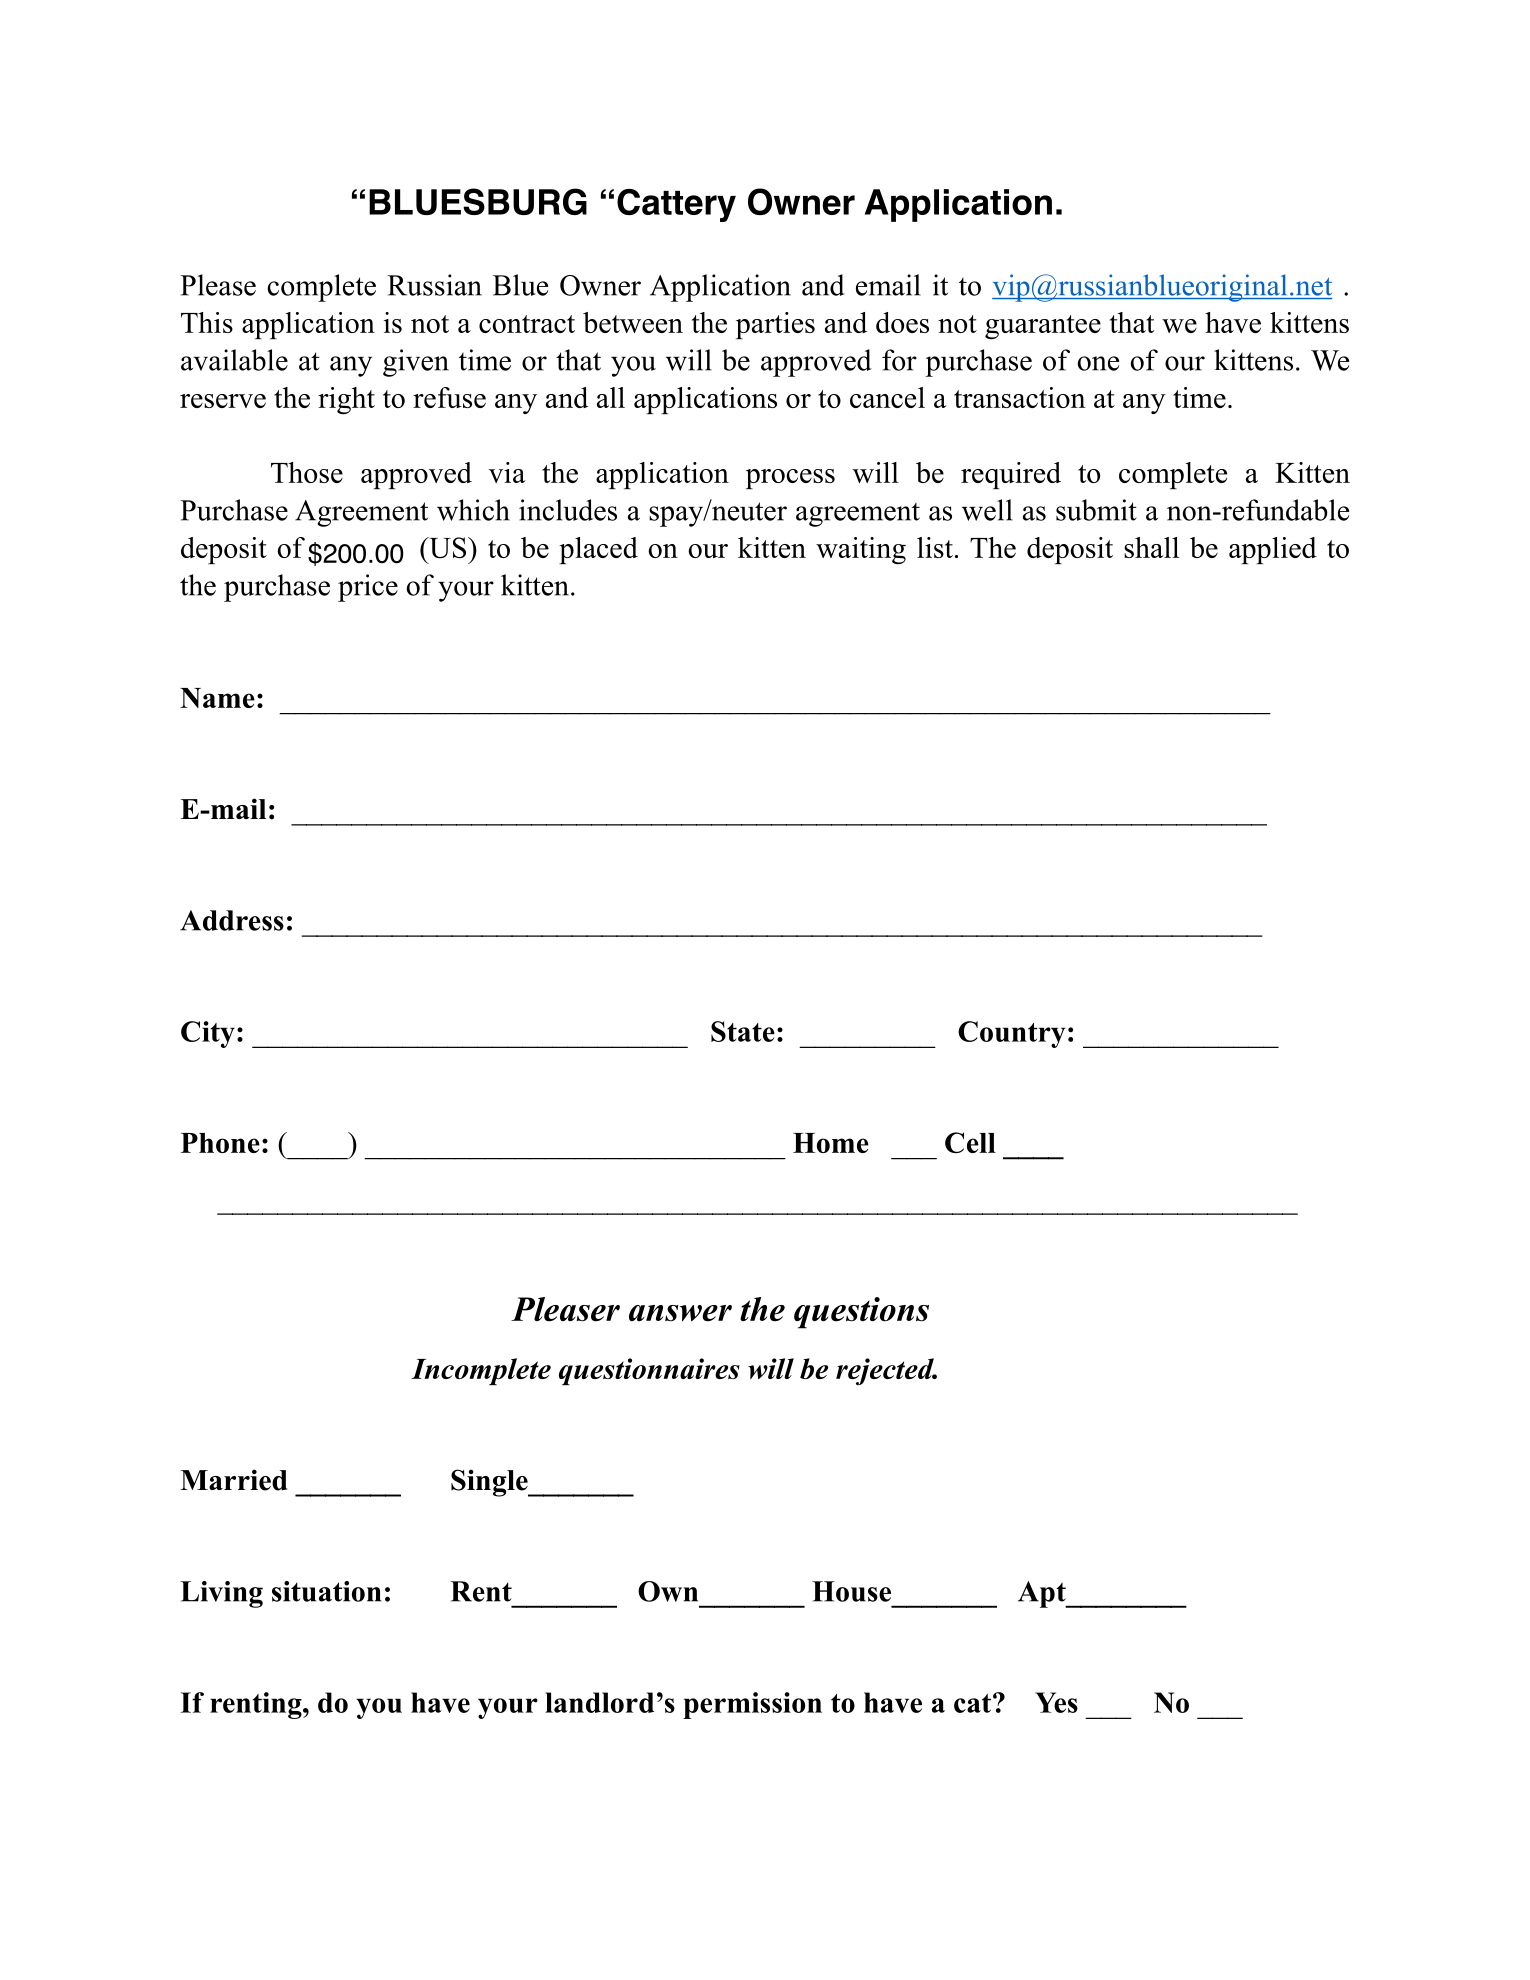 The image size is (1530, 1980). What do you see at coordinates (676, 205) in the document?
I see `Cattery` at bounding box center [676, 205].
